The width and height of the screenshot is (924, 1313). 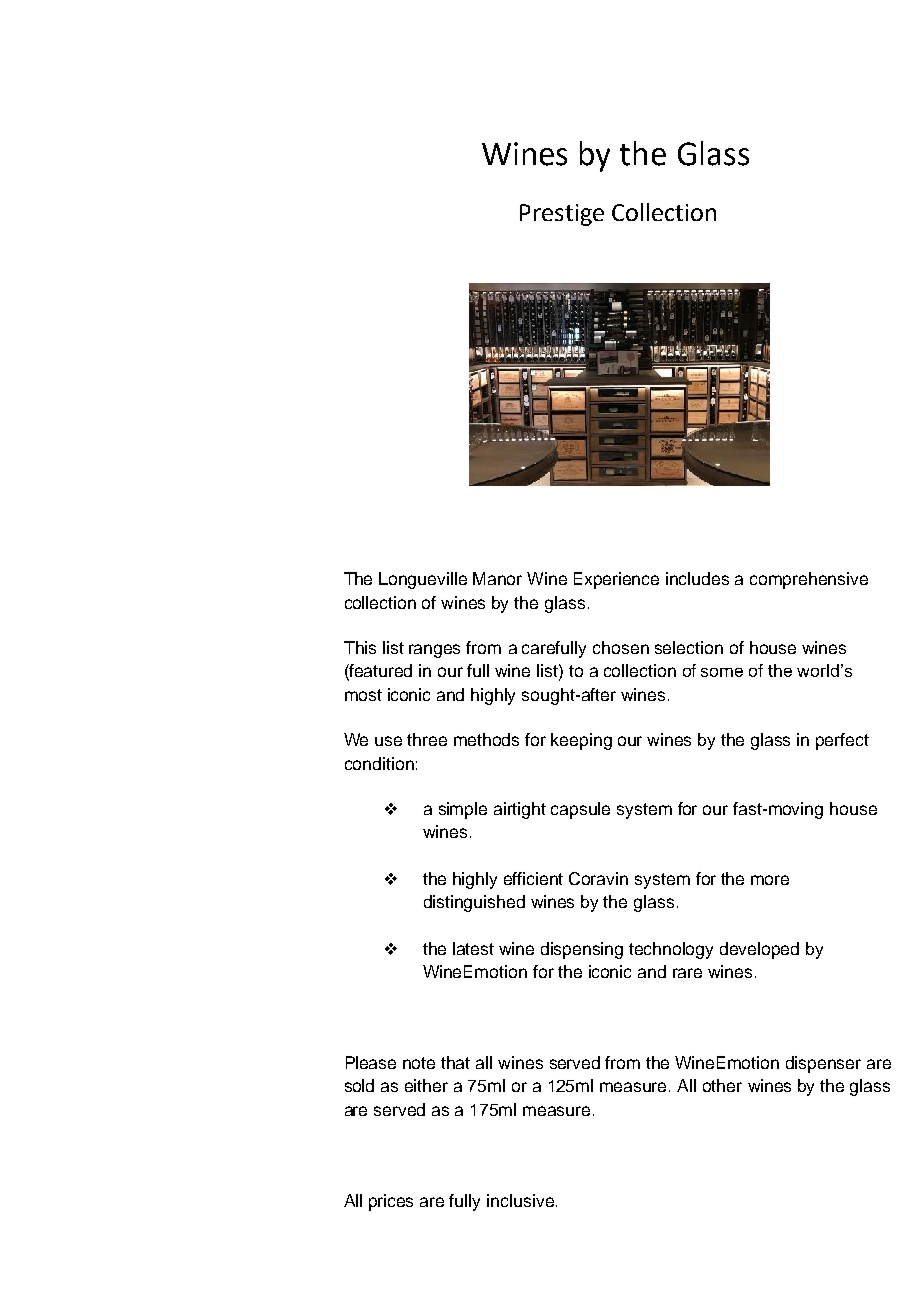 I want to click on capsule, so click(x=580, y=810).
